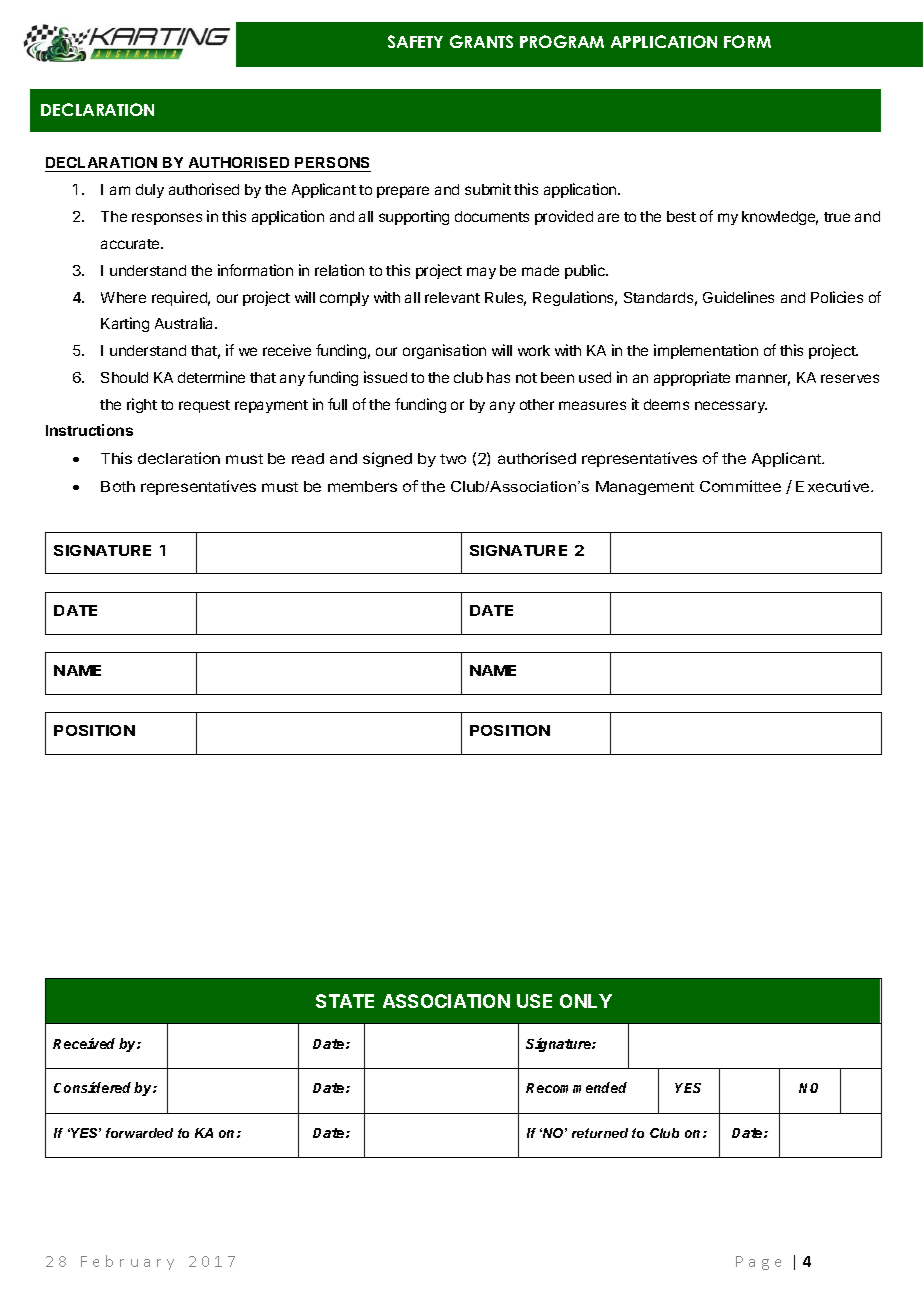 This screenshot has height=1307, width=924. What do you see at coordinates (150, 191) in the screenshot?
I see `duly` at bounding box center [150, 191].
